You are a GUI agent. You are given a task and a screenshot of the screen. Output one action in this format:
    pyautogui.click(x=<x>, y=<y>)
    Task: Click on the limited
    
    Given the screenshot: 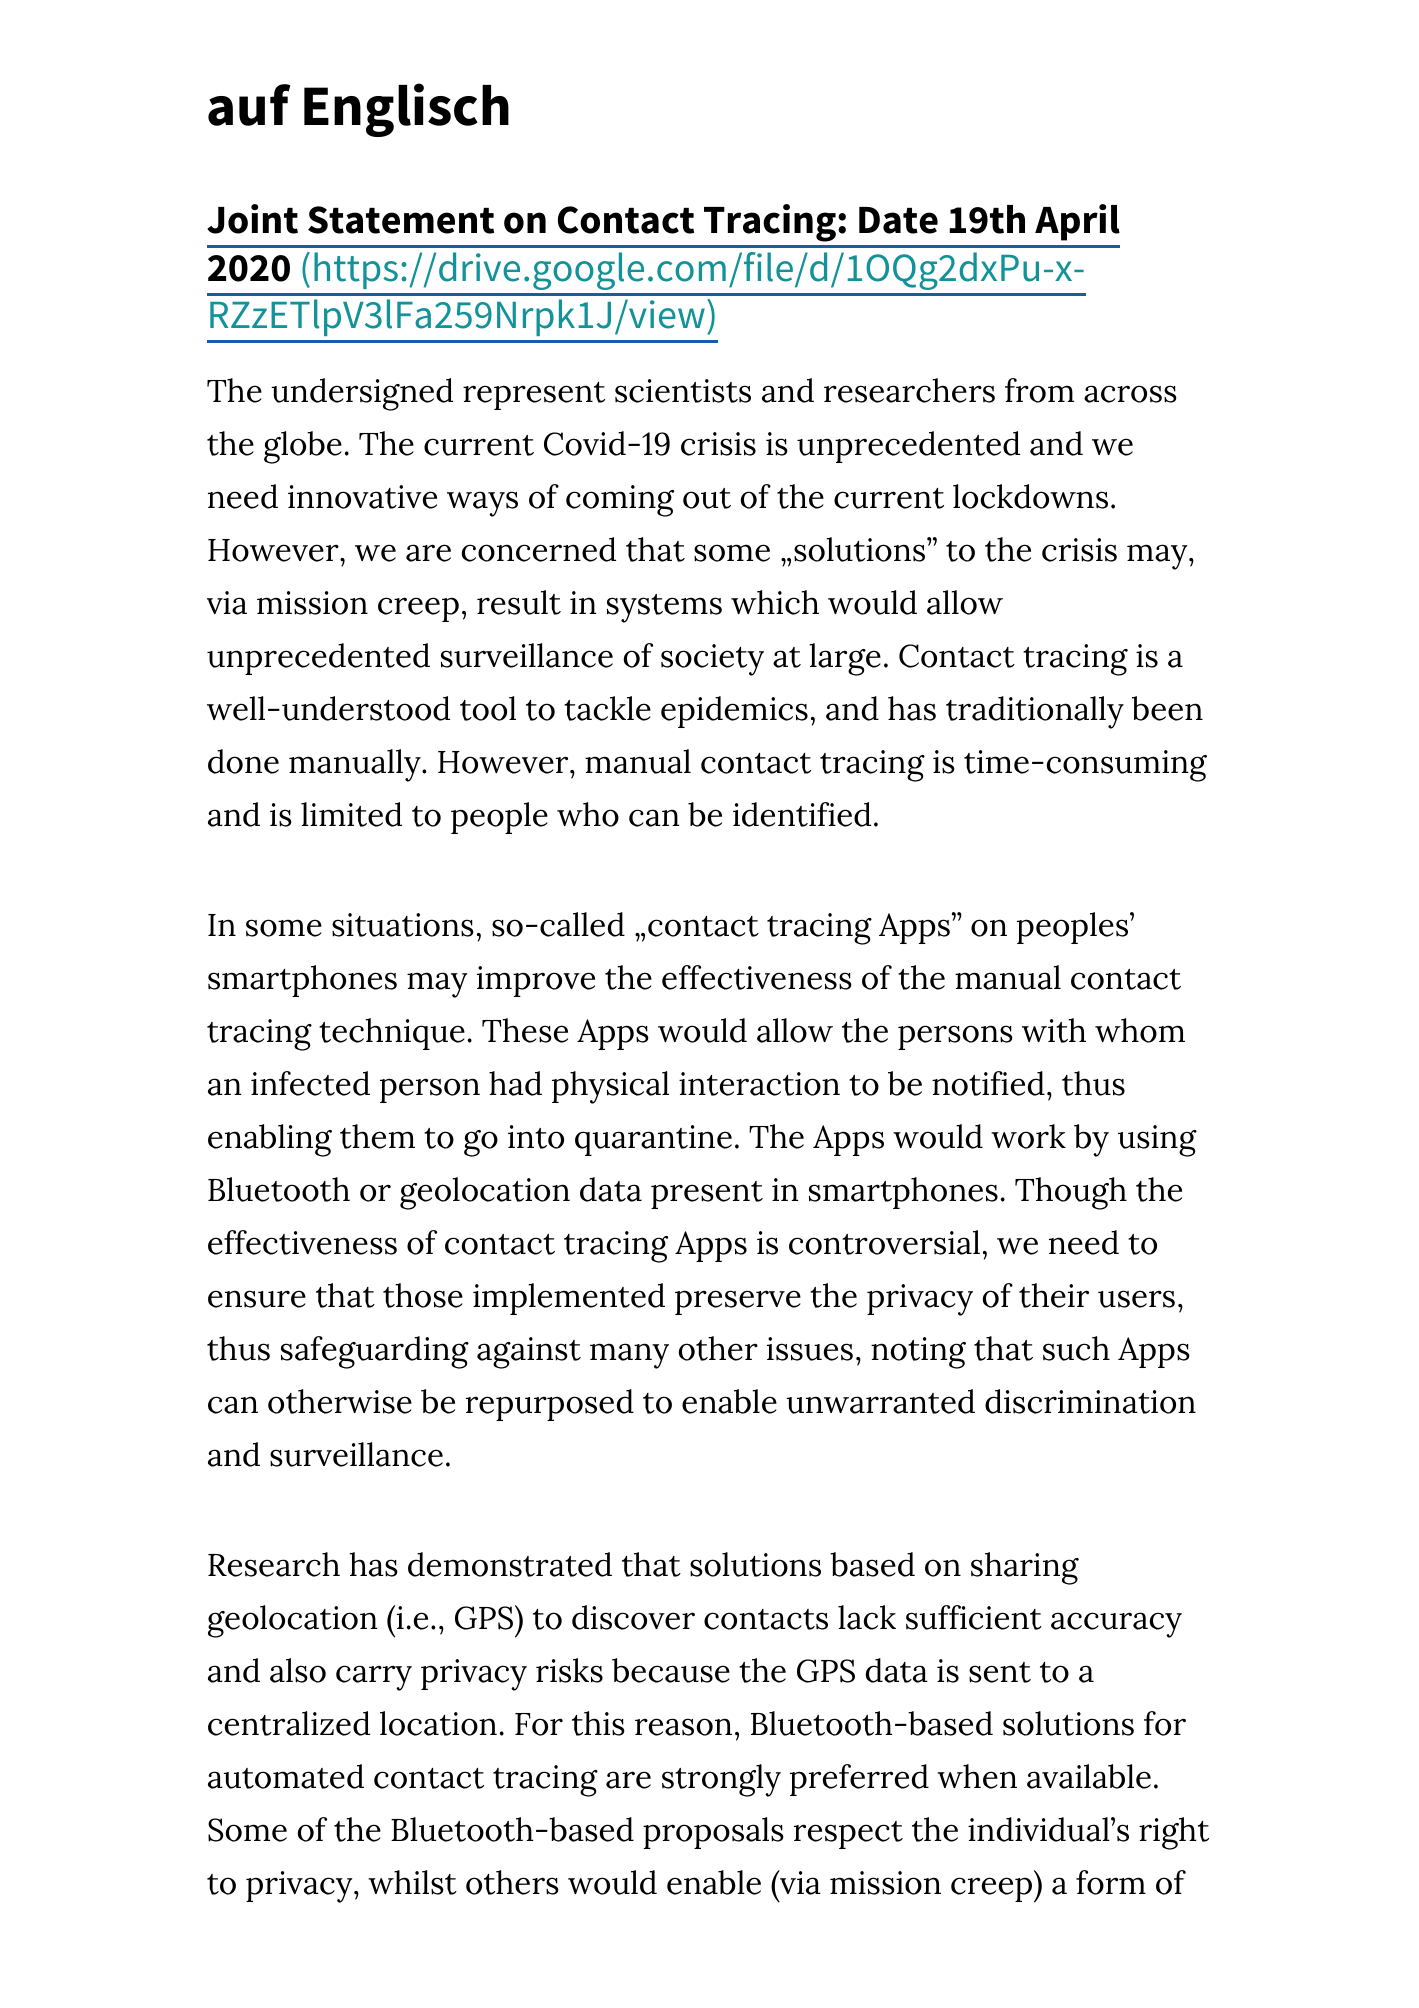 What is the action you would take?
    pyautogui.click(x=351, y=814)
